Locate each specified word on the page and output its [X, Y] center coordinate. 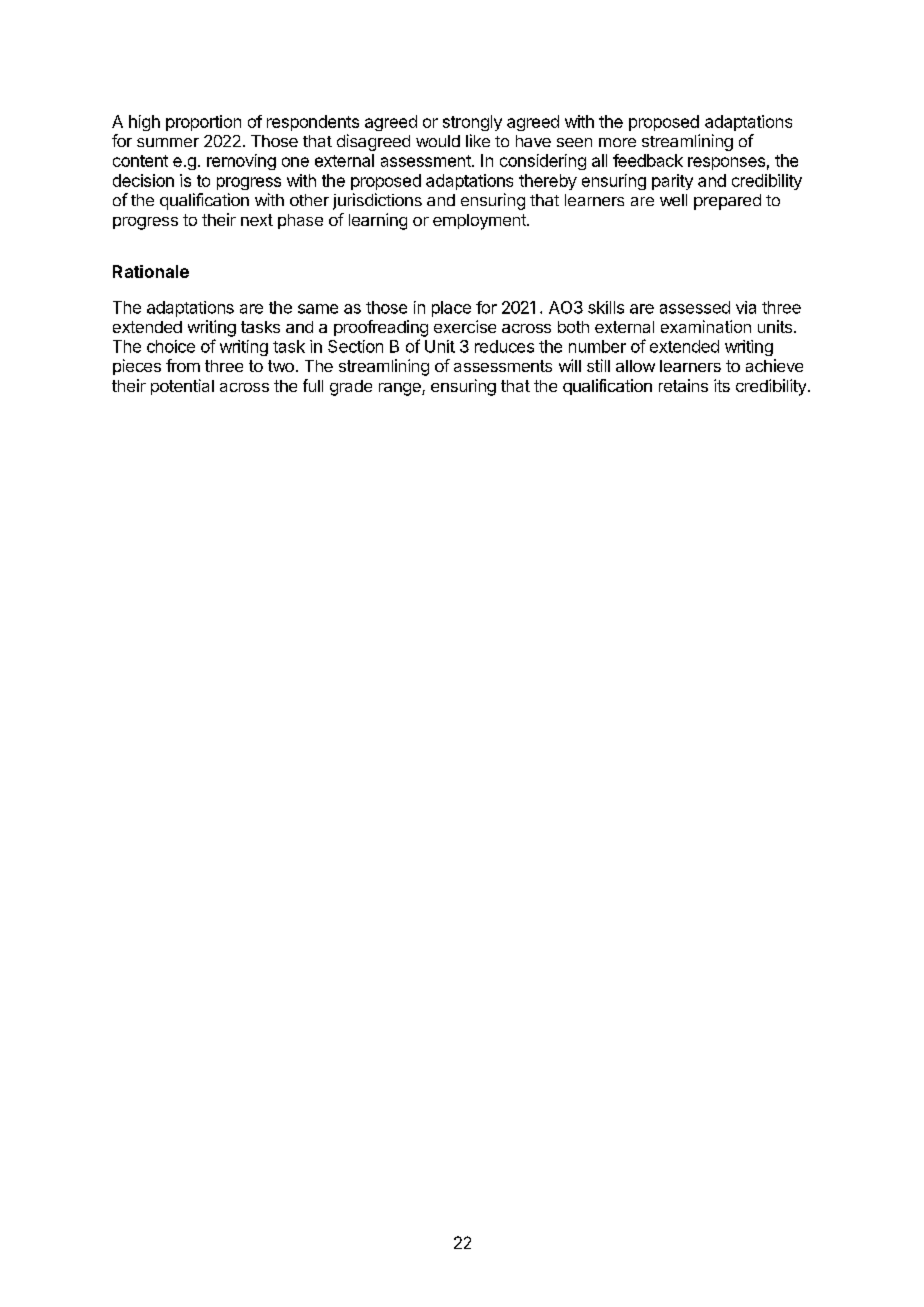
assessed [695, 307]
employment [480, 222]
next [257, 220]
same [318, 309]
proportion [203, 123]
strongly [472, 123]
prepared [727, 202]
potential [182, 387]
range [401, 389]
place [451, 309]
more [617, 142]
